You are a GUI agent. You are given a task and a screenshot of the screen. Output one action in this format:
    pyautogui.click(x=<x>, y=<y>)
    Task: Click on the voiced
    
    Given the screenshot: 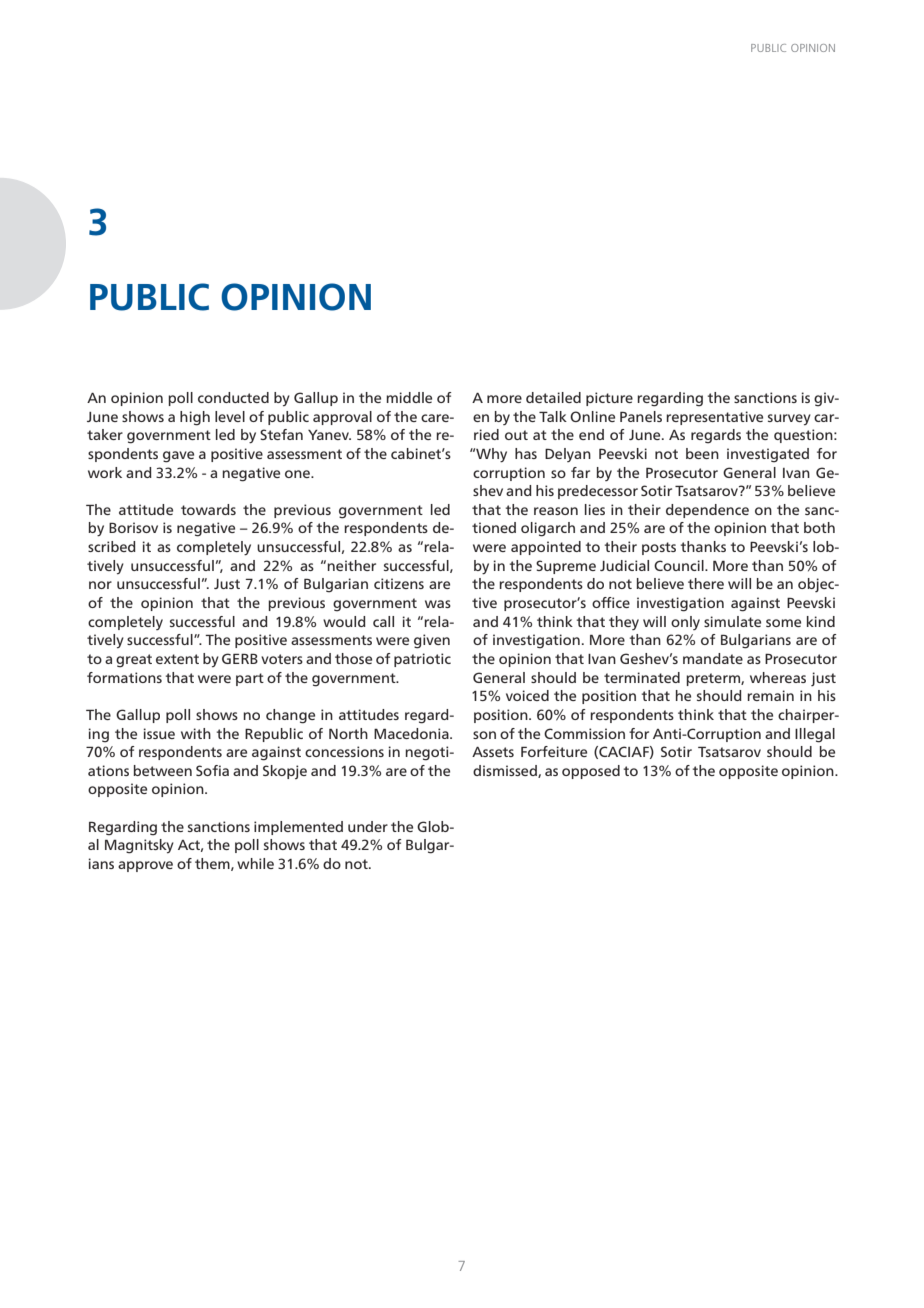 What is the action you would take?
    pyautogui.click(x=527, y=695)
